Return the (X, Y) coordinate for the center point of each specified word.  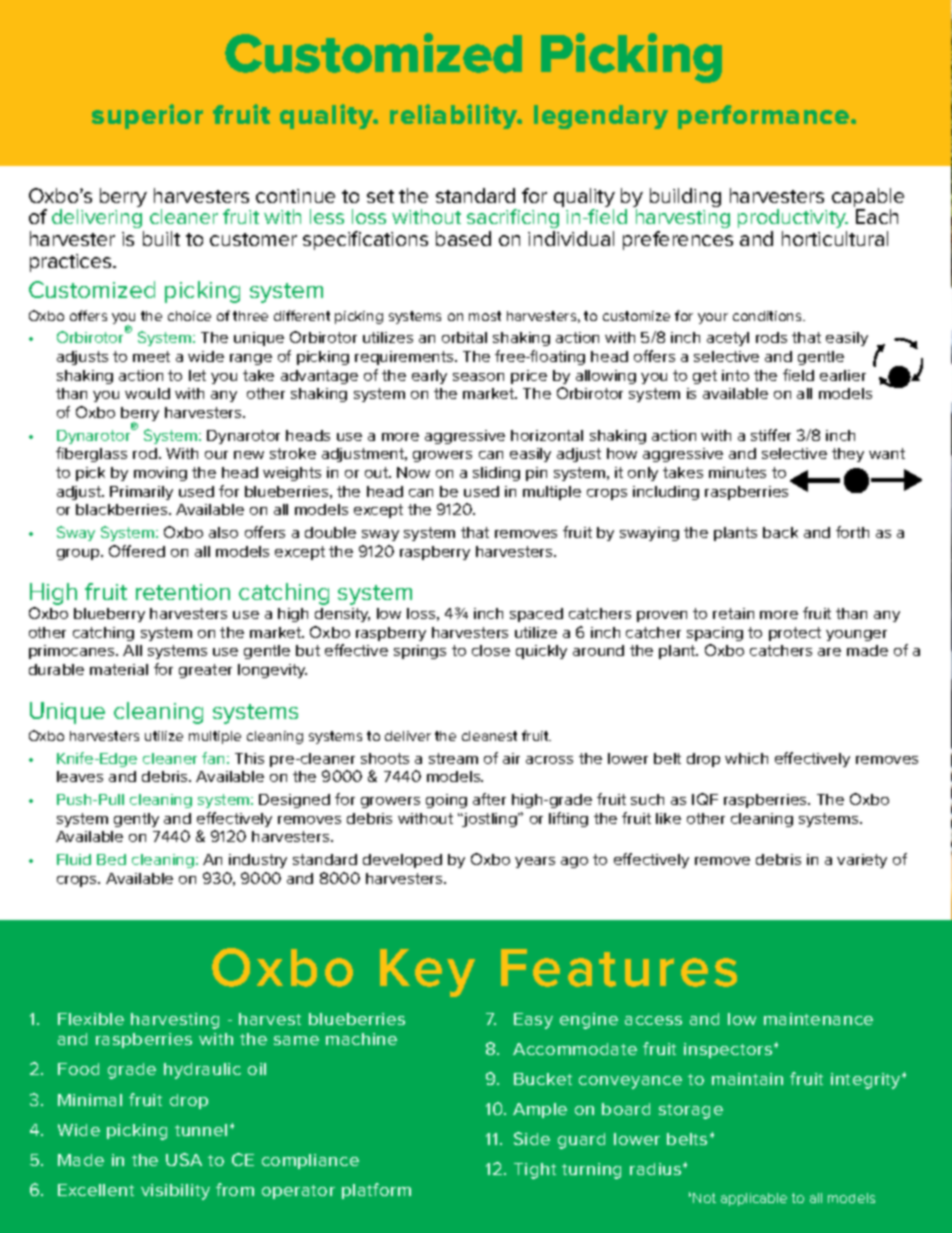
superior (147, 116)
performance (765, 117)
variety (862, 861)
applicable (754, 1199)
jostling (490, 820)
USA (184, 1159)
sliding (496, 474)
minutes (737, 472)
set (380, 196)
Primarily (141, 493)
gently (136, 820)
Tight (535, 1171)
